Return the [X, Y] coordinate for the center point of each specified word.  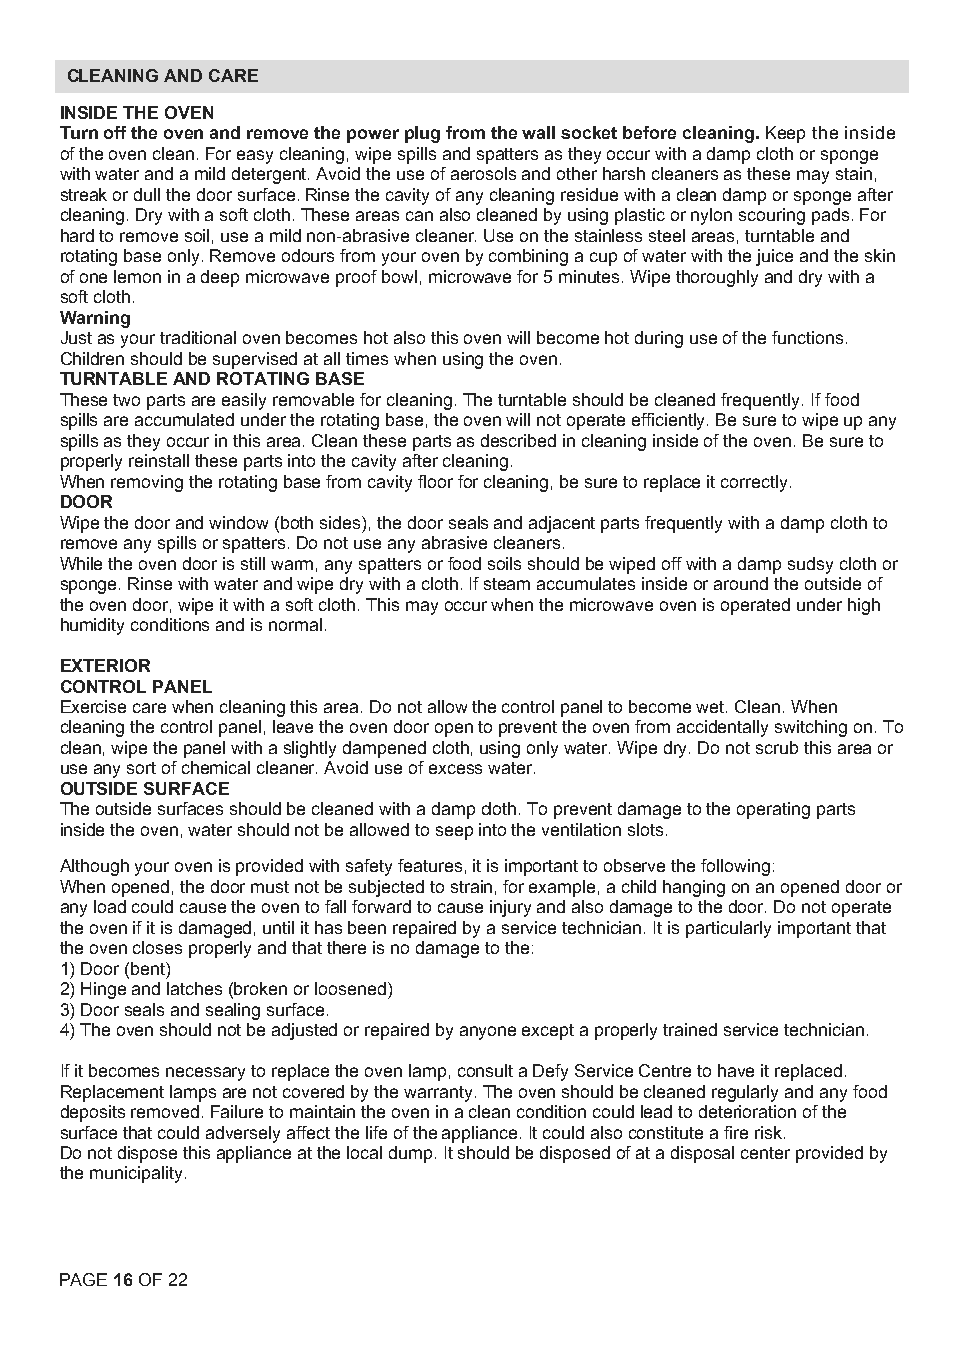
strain [471, 886]
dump [410, 1154]
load [110, 906]
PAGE [83, 1279]
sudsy [810, 565]
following [735, 867]
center [765, 1153]
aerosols [483, 173]
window [238, 522]
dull [147, 194]
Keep [785, 134]
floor [435, 481]
